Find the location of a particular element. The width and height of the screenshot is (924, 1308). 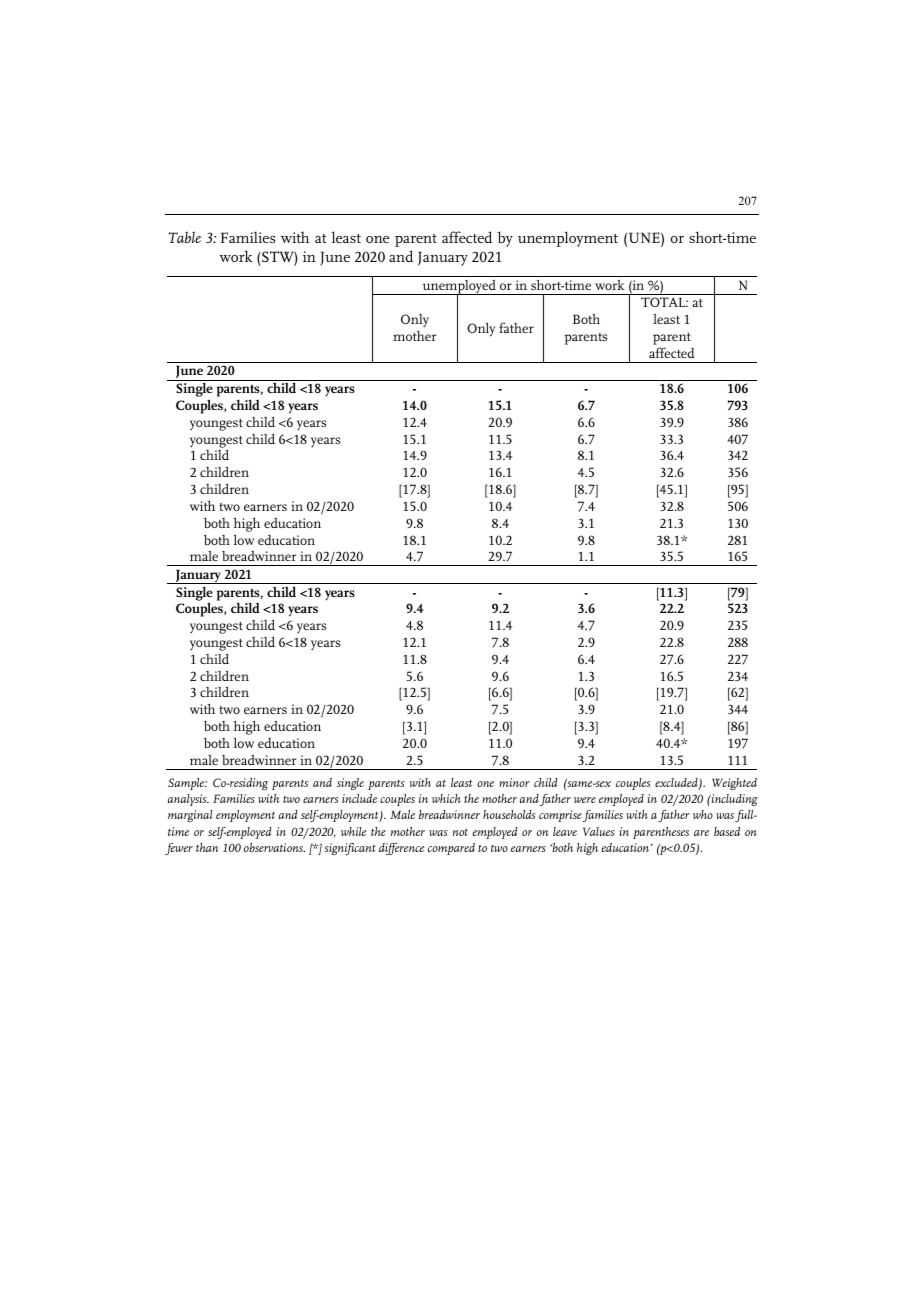

households is located at coordinates (509, 814).
